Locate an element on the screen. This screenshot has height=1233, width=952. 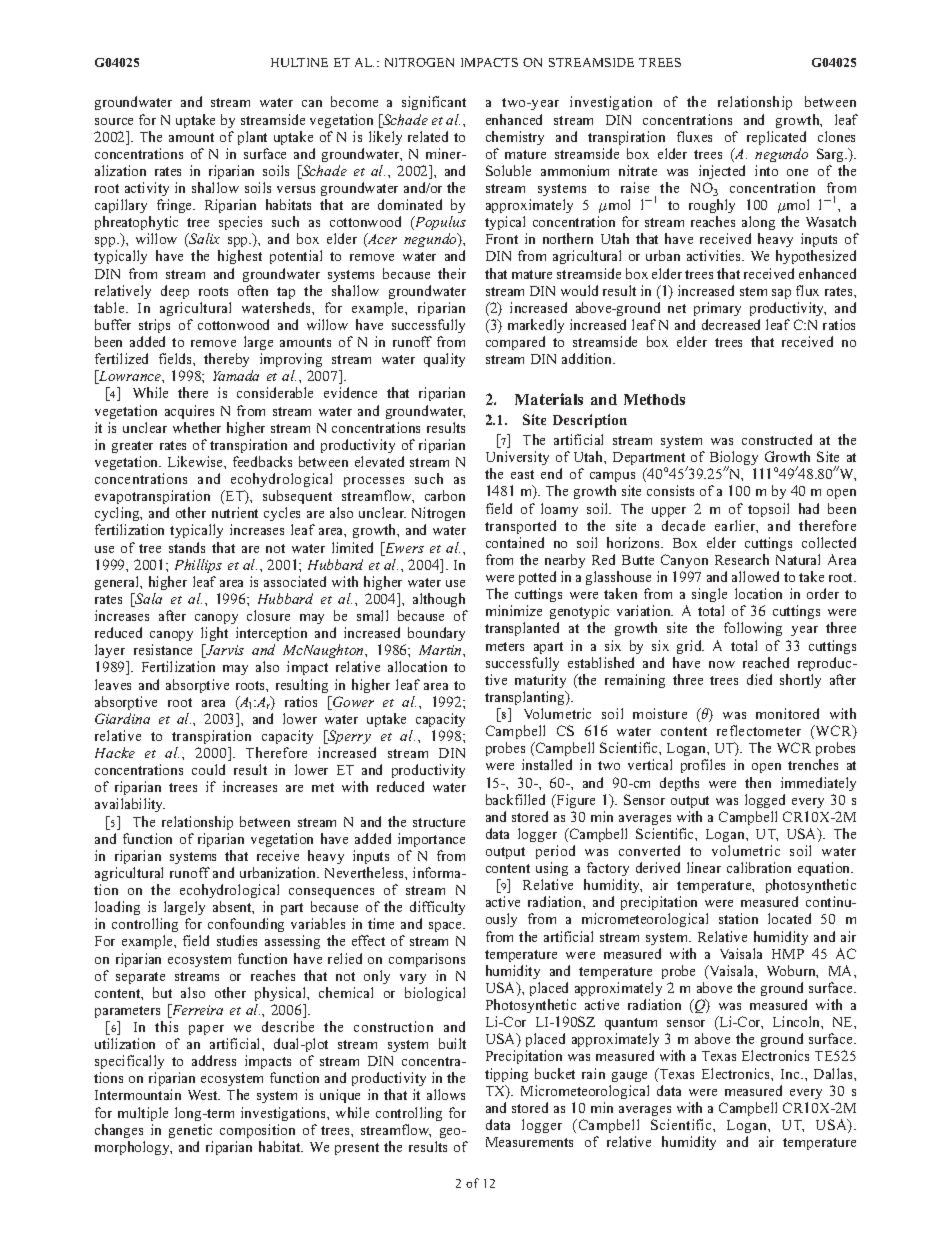
light is located at coordinates (214, 634).
